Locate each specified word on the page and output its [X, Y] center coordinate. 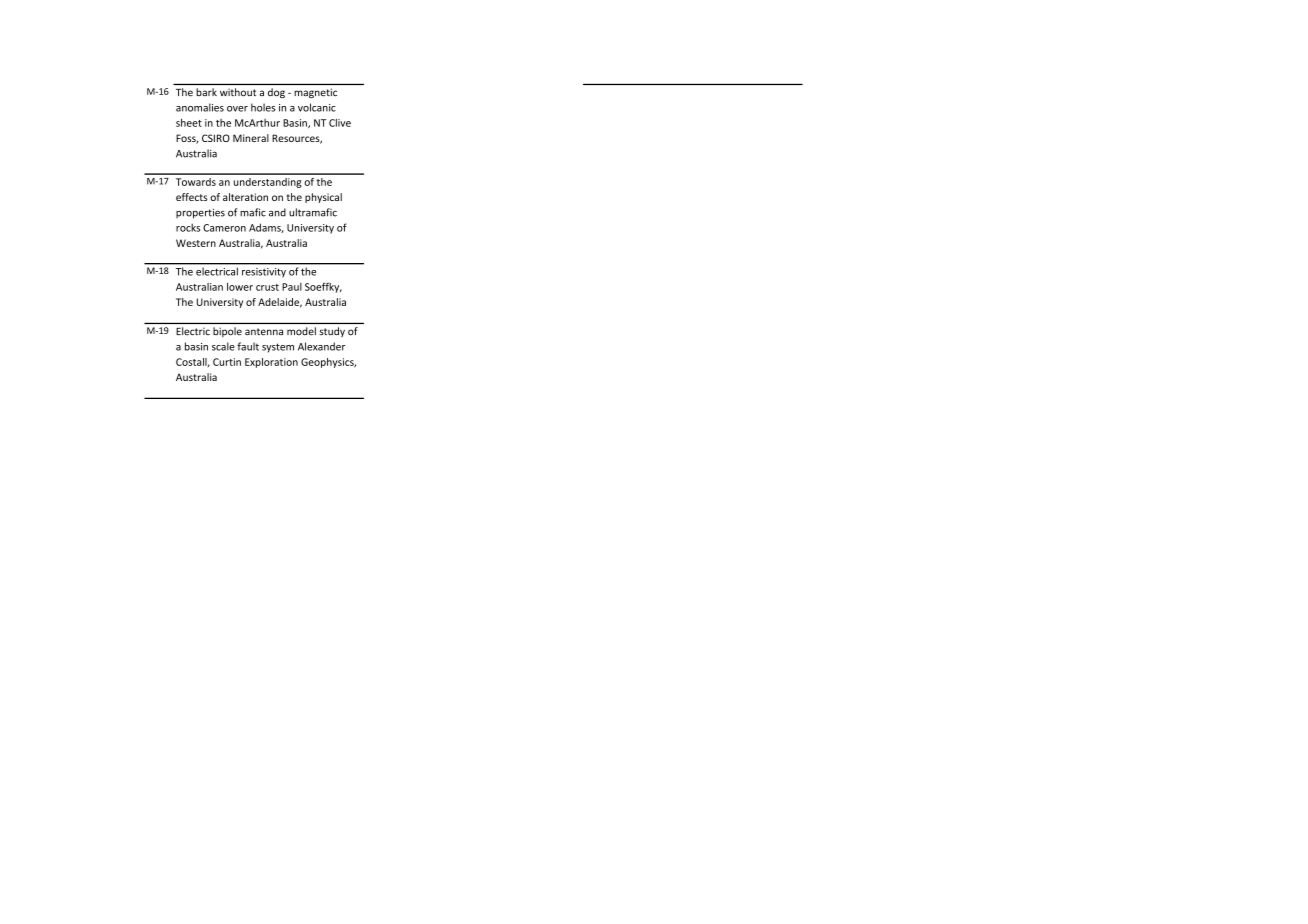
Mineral [251, 138]
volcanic [317, 107]
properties [200, 214]
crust [267, 287]
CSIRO [216, 138]
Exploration [271, 363]
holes [263, 107]
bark [206, 92]
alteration [245, 197]
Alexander [321, 346]
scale [223, 346]
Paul [292, 287]
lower [240, 287]
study [332, 332]
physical [323, 198]
